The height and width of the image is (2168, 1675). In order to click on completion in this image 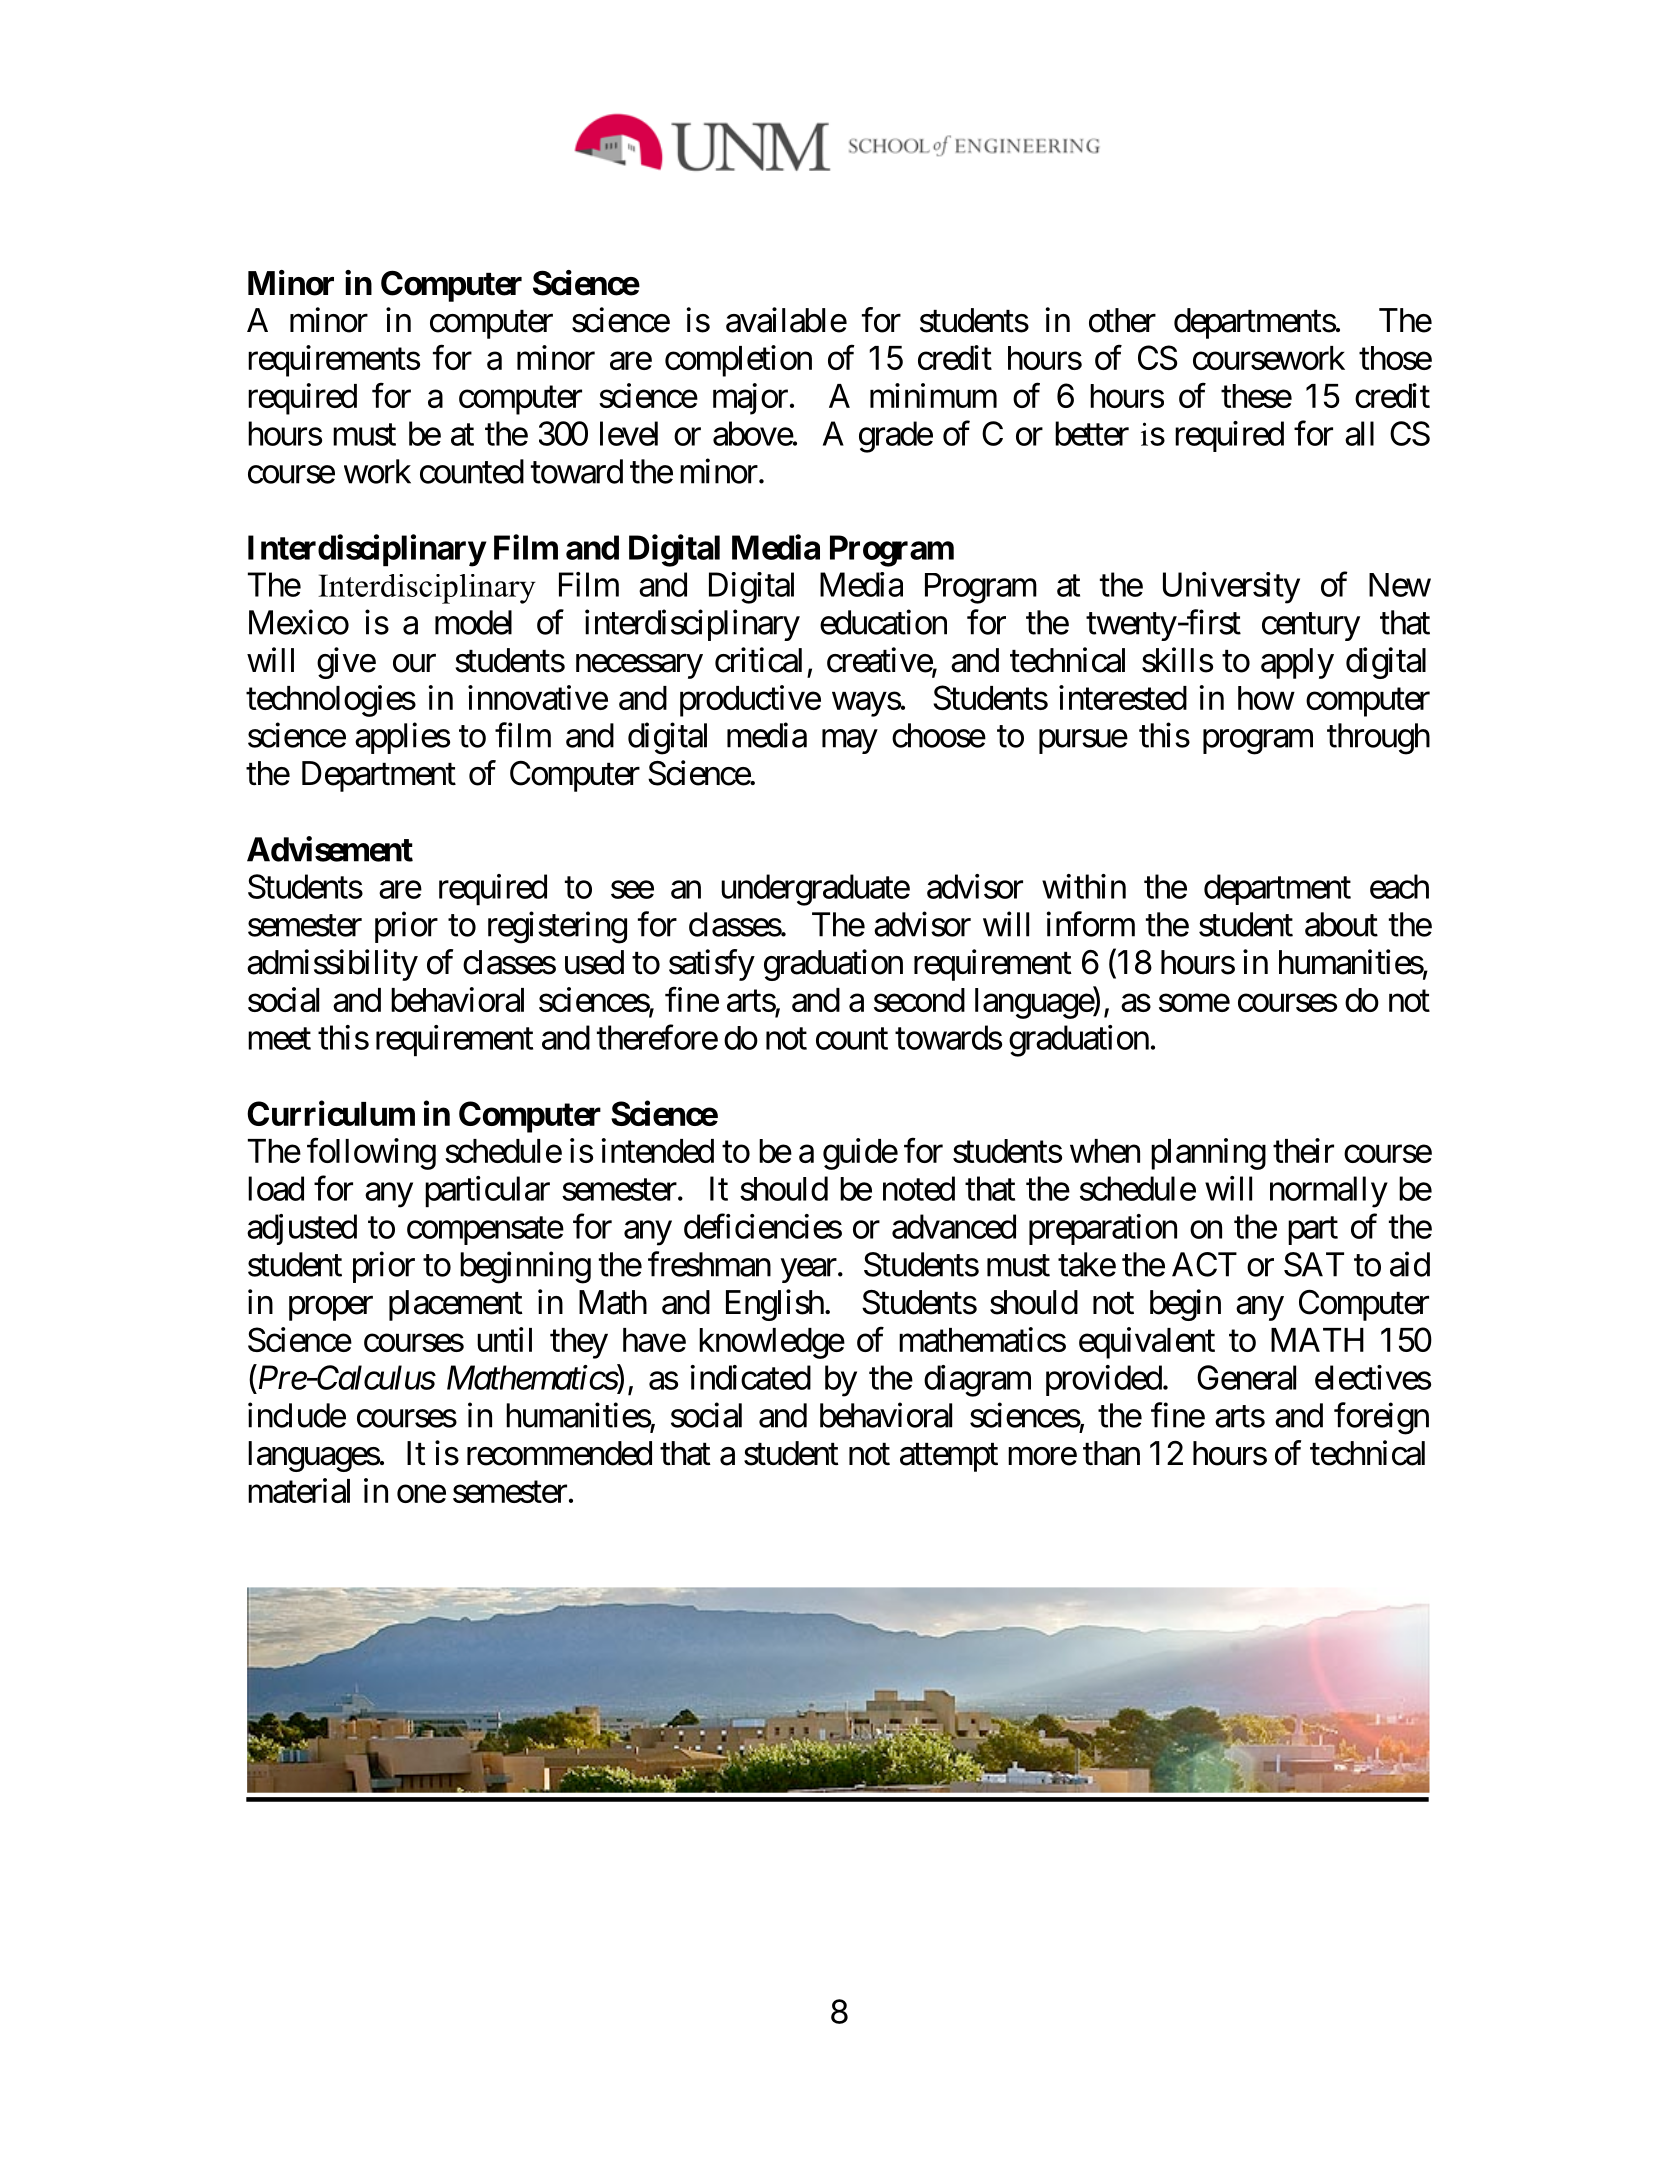, I will do `click(738, 361)`.
